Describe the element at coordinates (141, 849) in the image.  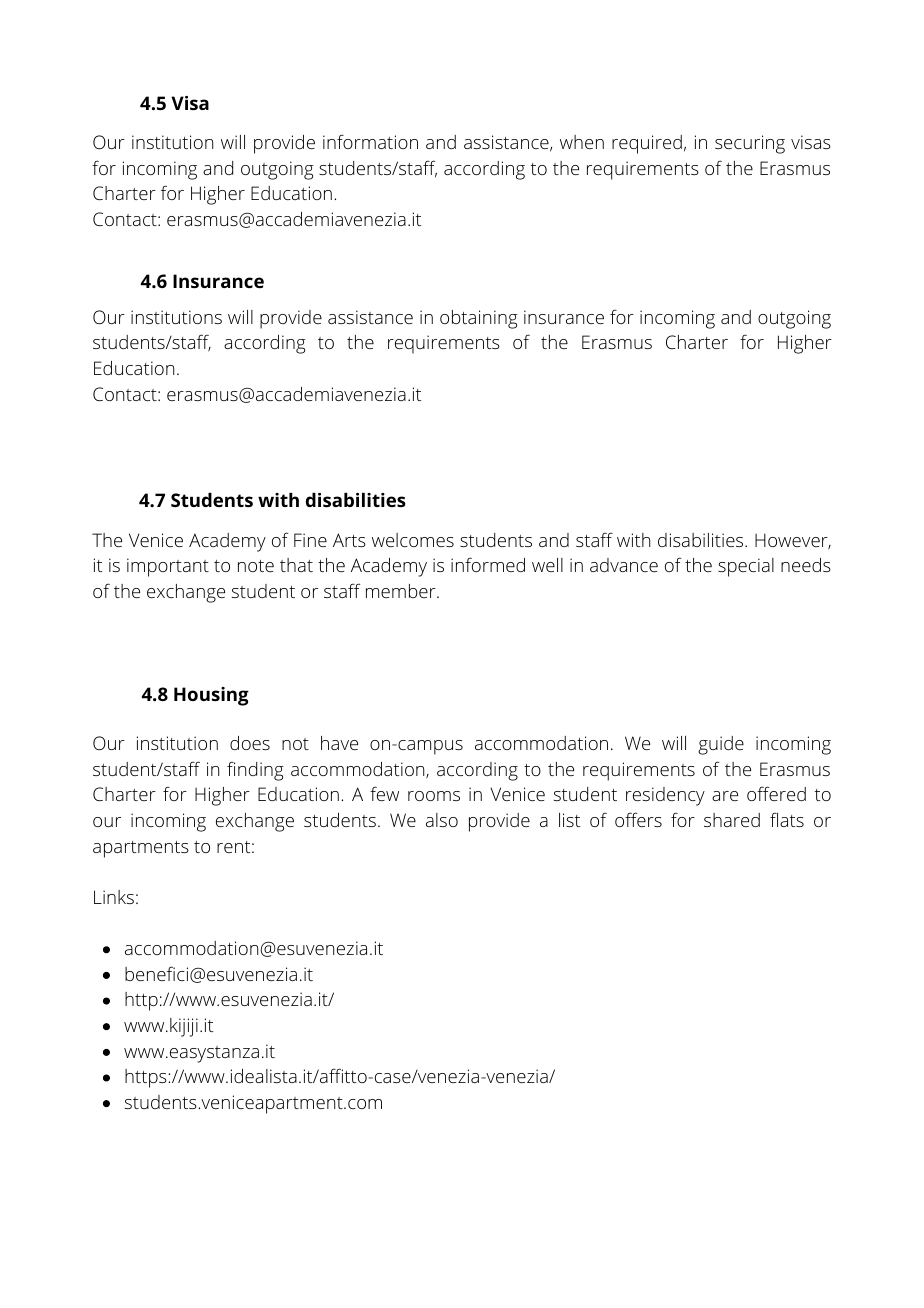
I see `apartments` at that location.
